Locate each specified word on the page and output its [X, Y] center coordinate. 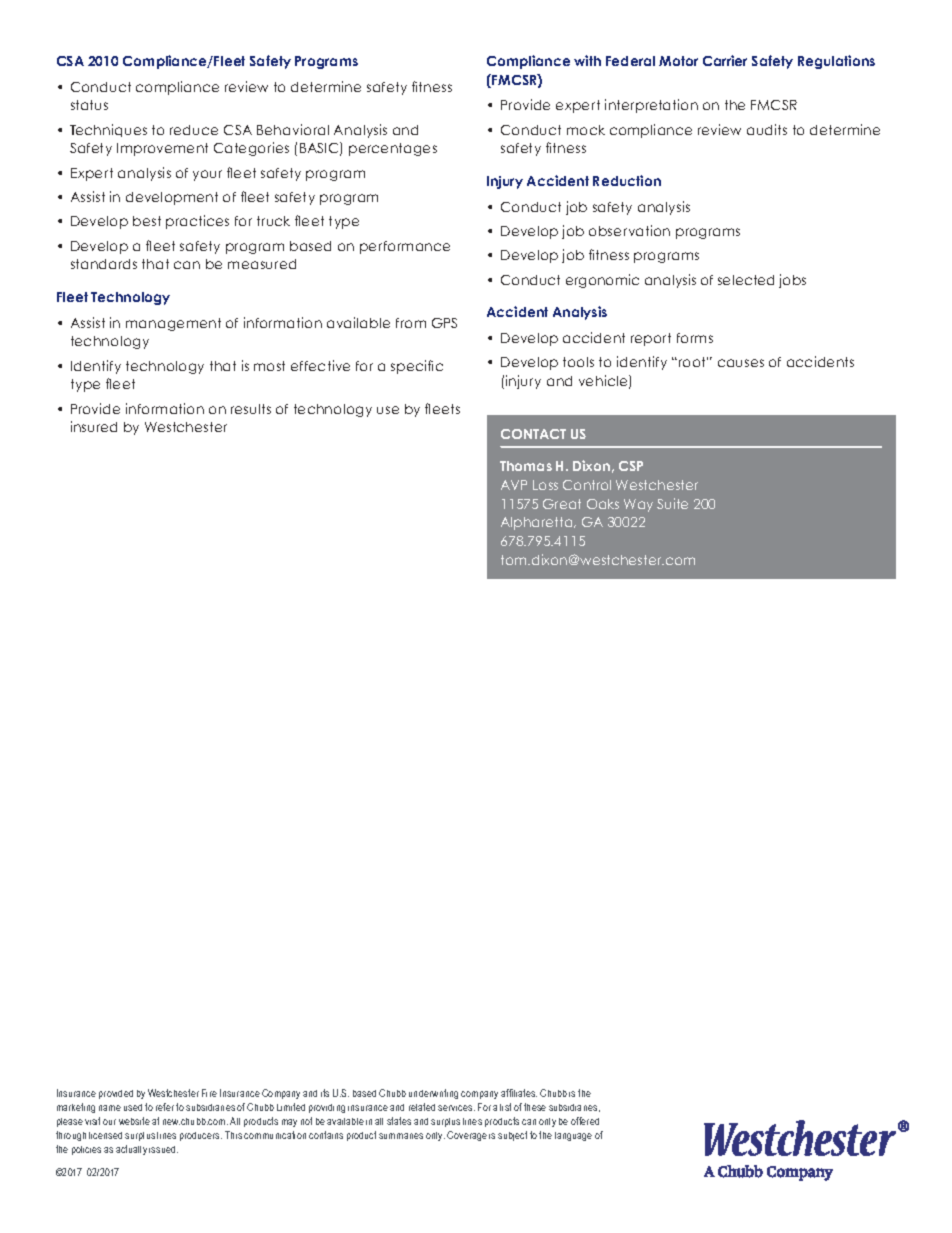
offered [585, 1121]
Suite [672, 503]
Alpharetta [538, 523]
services [456, 1108]
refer [165, 1107]
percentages [393, 149]
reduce [194, 130]
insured [94, 426]
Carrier [725, 60]
